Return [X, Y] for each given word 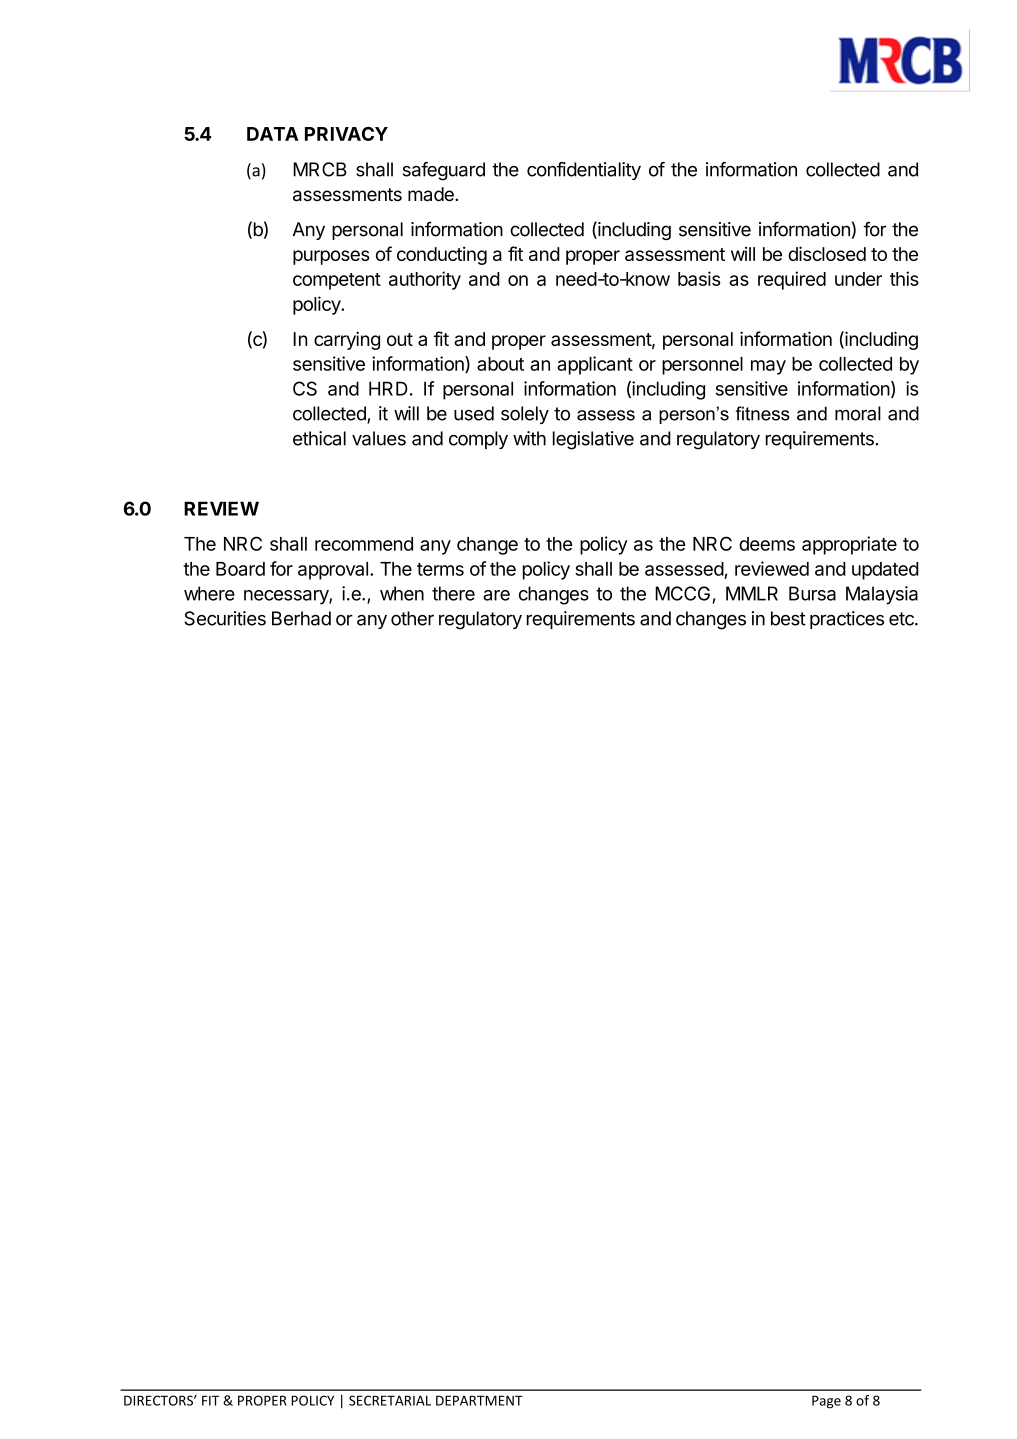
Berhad [301, 618]
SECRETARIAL [390, 1400]
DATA [272, 134]
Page [826, 1402]
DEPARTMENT [479, 1400]
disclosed [827, 253]
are [496, 595]
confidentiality [584, 171]
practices [847, 620]
